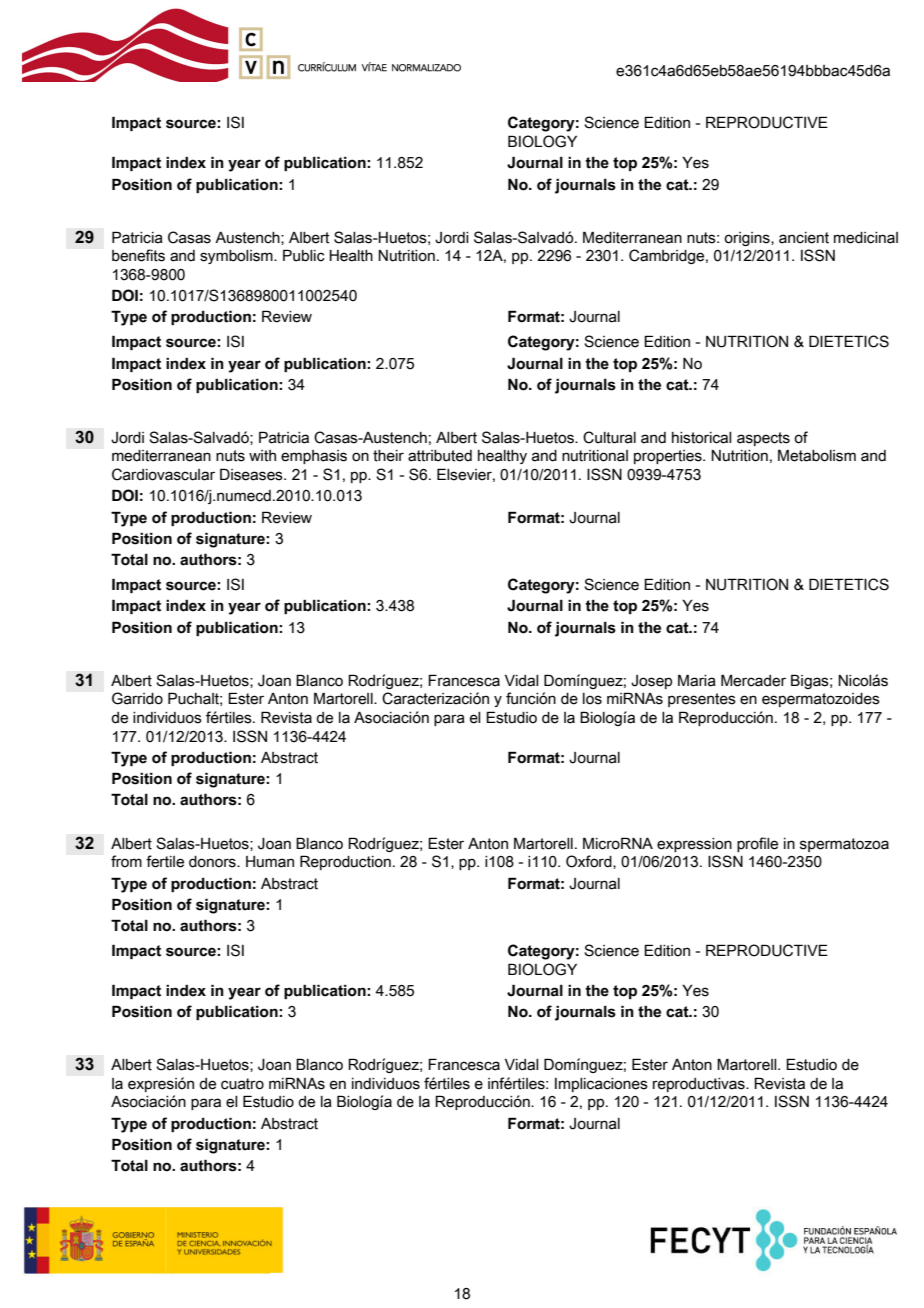 This screenshot has height=1308, width=924. I want to click on symbolism, so click(237, 257).
